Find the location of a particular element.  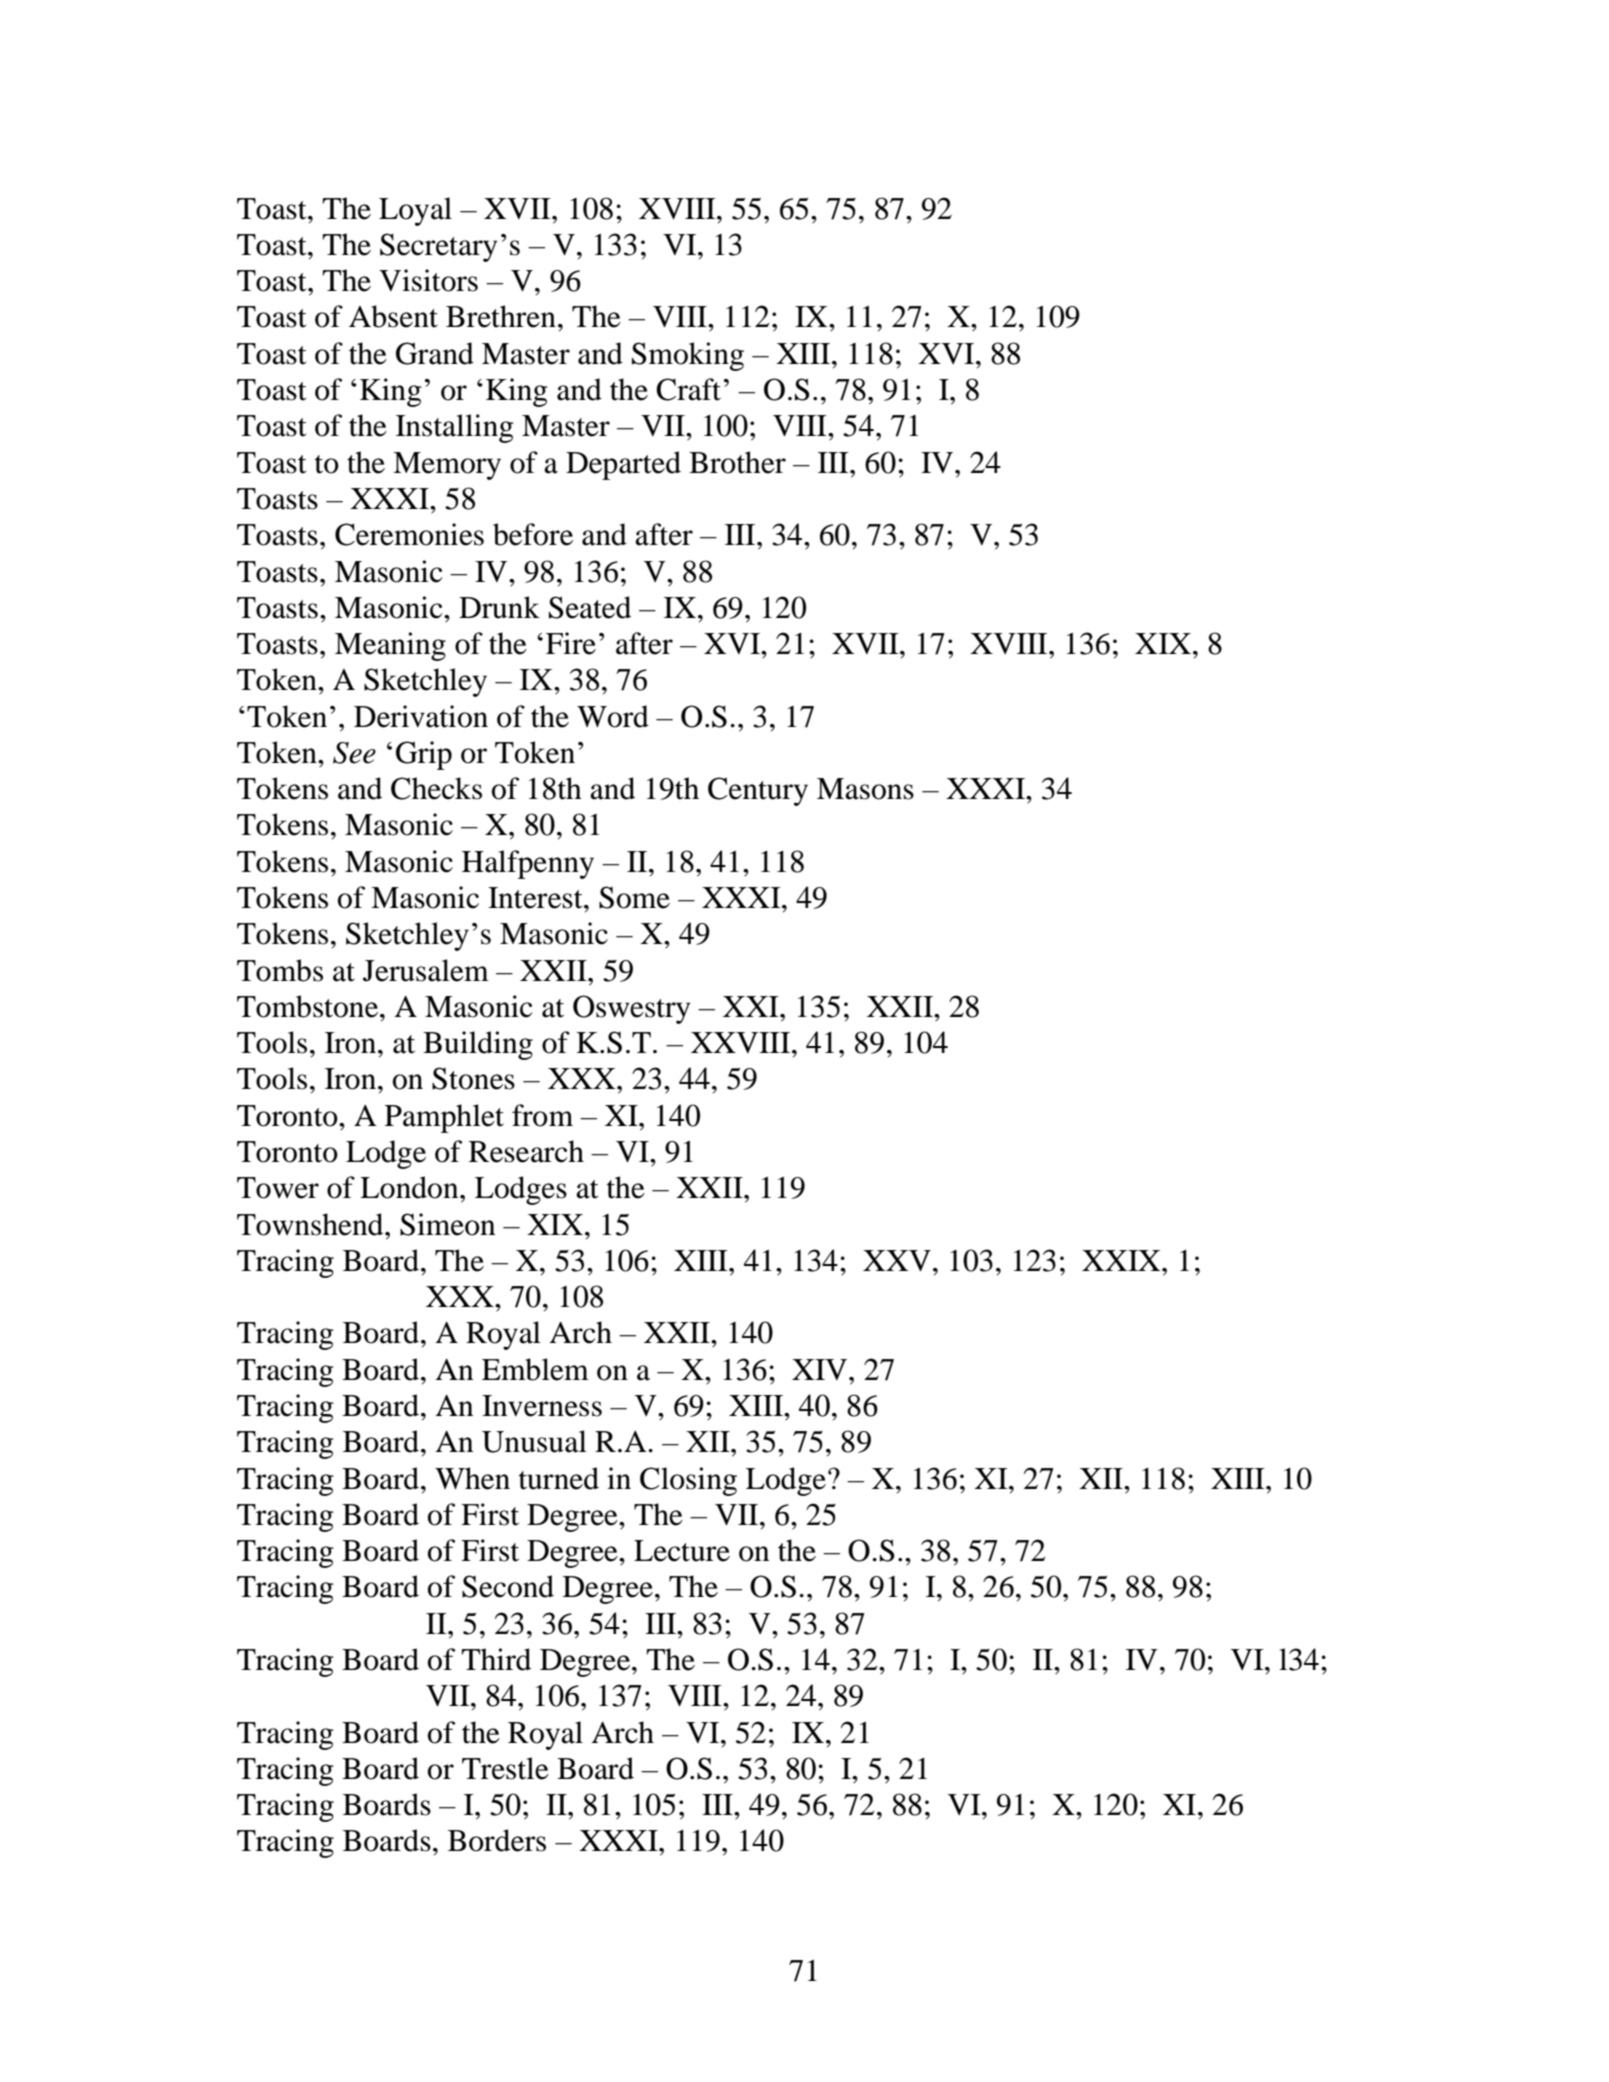

Visitors is located at coordinates (428, 280).
